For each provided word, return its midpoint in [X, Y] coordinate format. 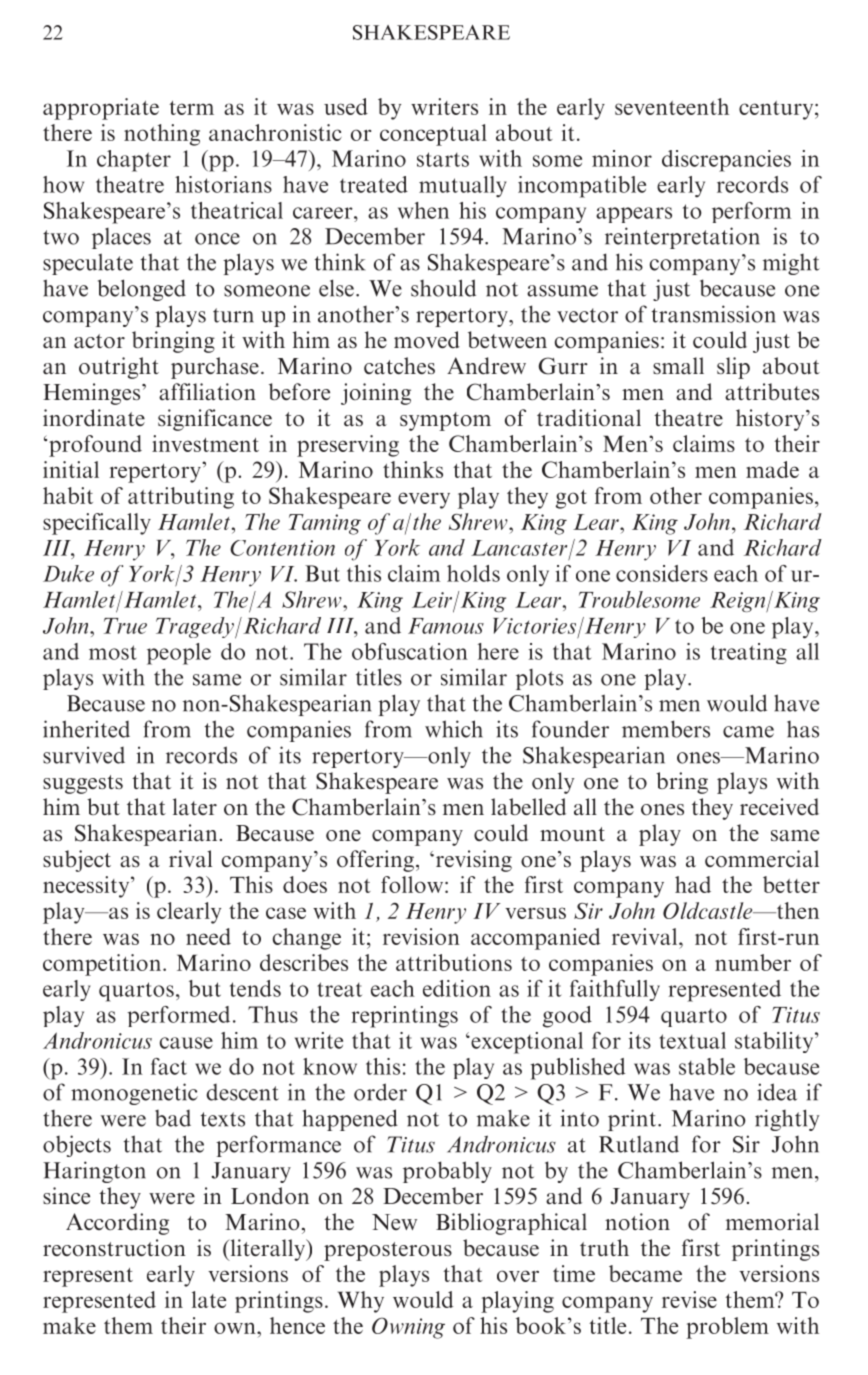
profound [95, 446]
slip [733, 368]
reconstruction [114, 1248]
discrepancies [726, 161]
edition [457, 988]
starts [443, 159]
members [666, 729]
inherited [86, 729]
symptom [445, 421]
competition [103, 965]
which [454, 729]
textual [692, 1040]
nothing [162, 135]
